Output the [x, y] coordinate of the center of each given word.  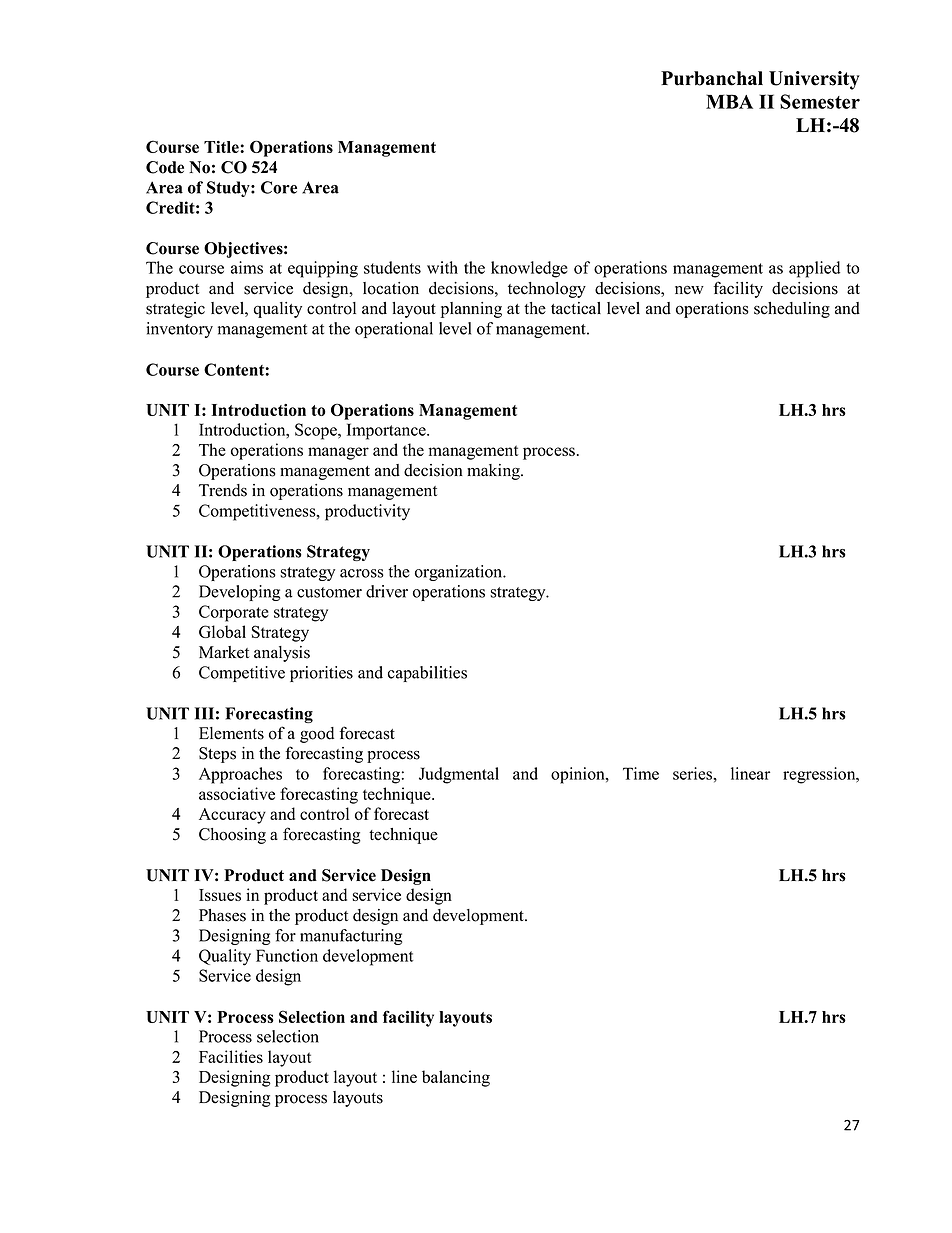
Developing [239, 593]
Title [222, 147]
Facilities [231, 1056]
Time [641, 773]
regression [820, 775]
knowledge [529, 269]
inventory [179, 330]
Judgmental [459, 775]
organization [460, 573]
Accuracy [232, 816]
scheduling [792, 310]
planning [471, 310]
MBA [729, 101]
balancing [456, 1078]
